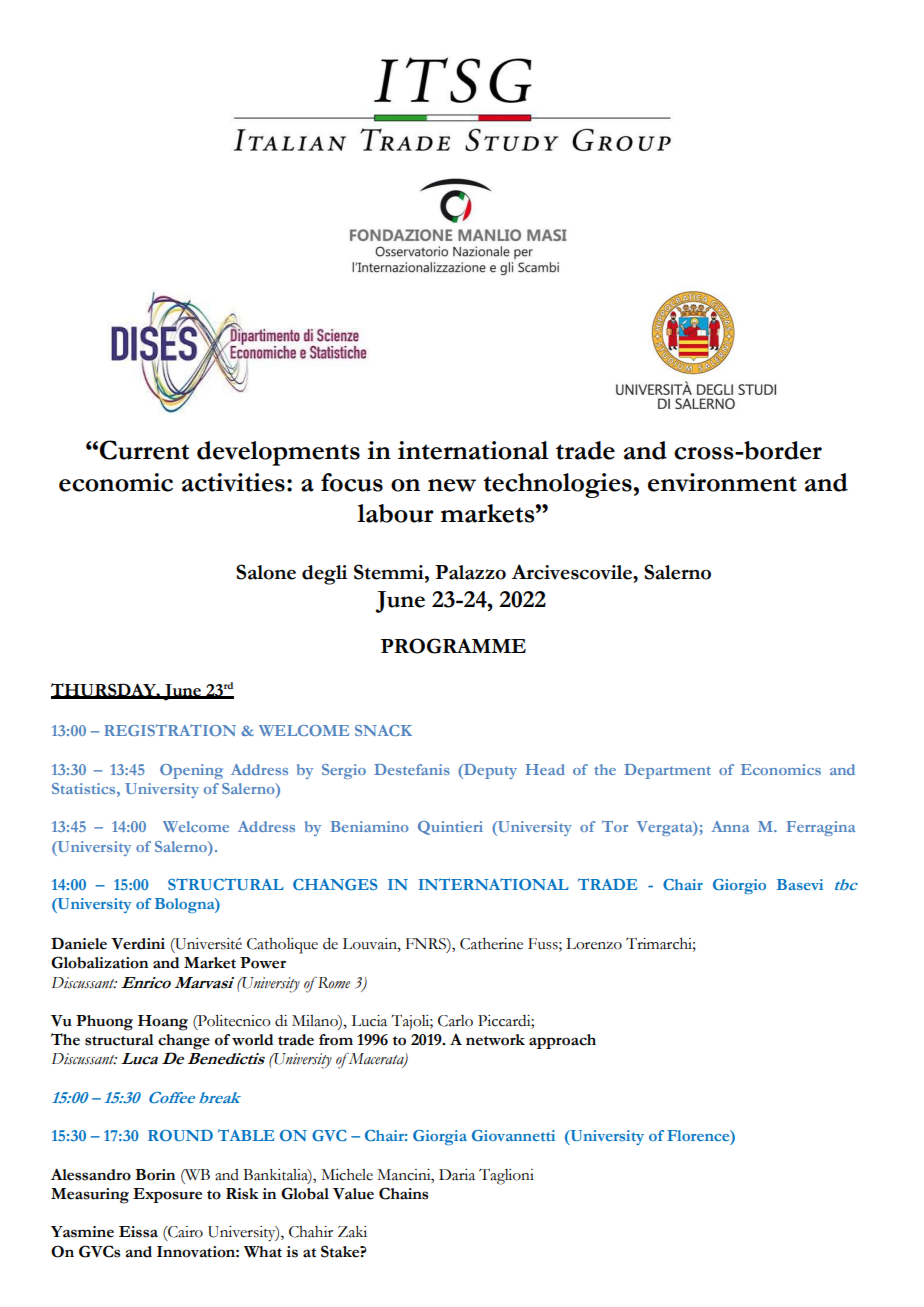 This page has height=1307, width=924. I want to click on world, so click(252, 1040).
